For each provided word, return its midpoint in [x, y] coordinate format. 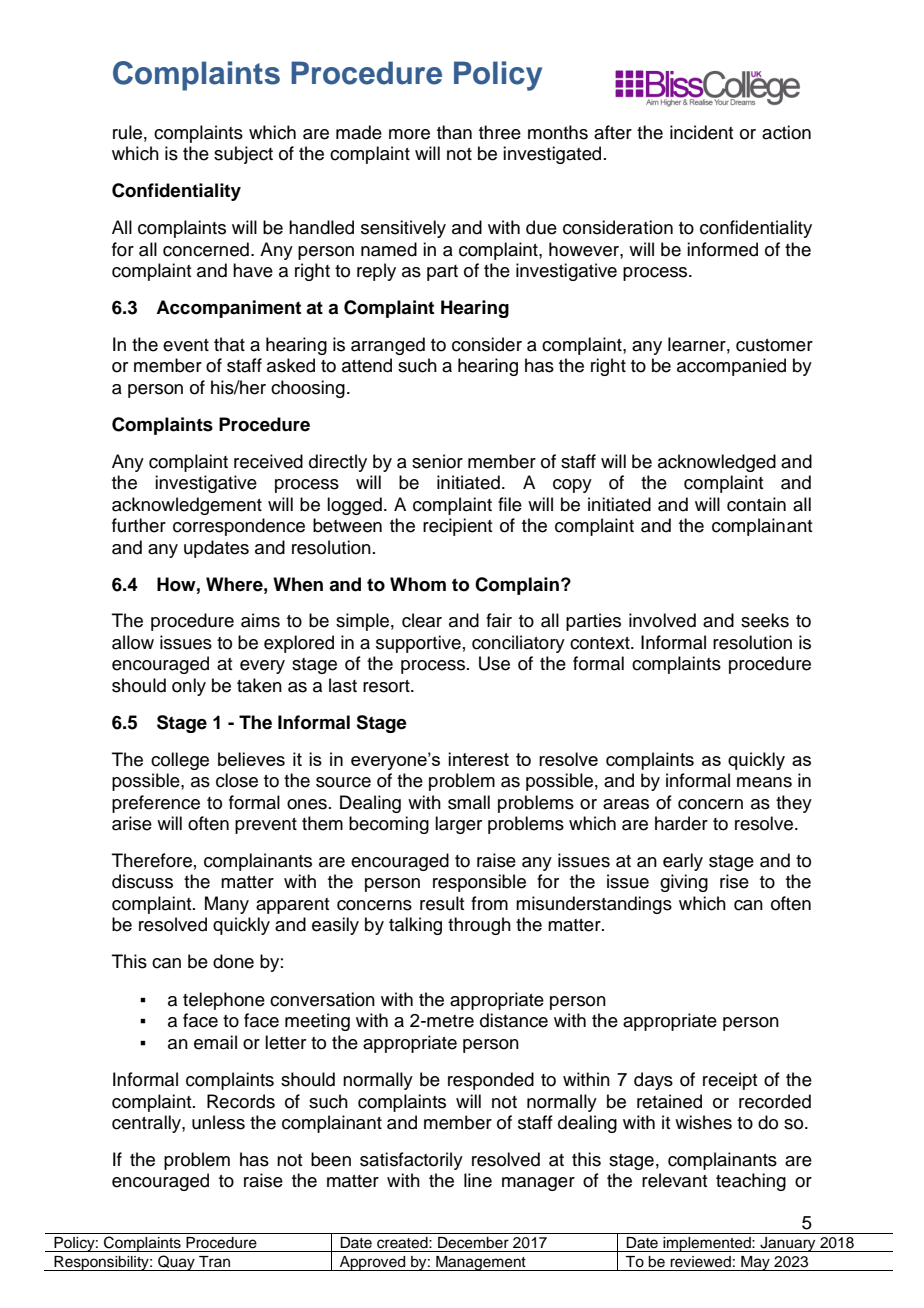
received [268, 461]
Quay [176, 1263]
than [454, 132]
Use [494, 663]
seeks [765, 620]
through [479, 926]
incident [701, 132]
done [233, 961]
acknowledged [717, 463]
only [189, 687]
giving [684, 883]
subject [243, 155]
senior [437, 461]
